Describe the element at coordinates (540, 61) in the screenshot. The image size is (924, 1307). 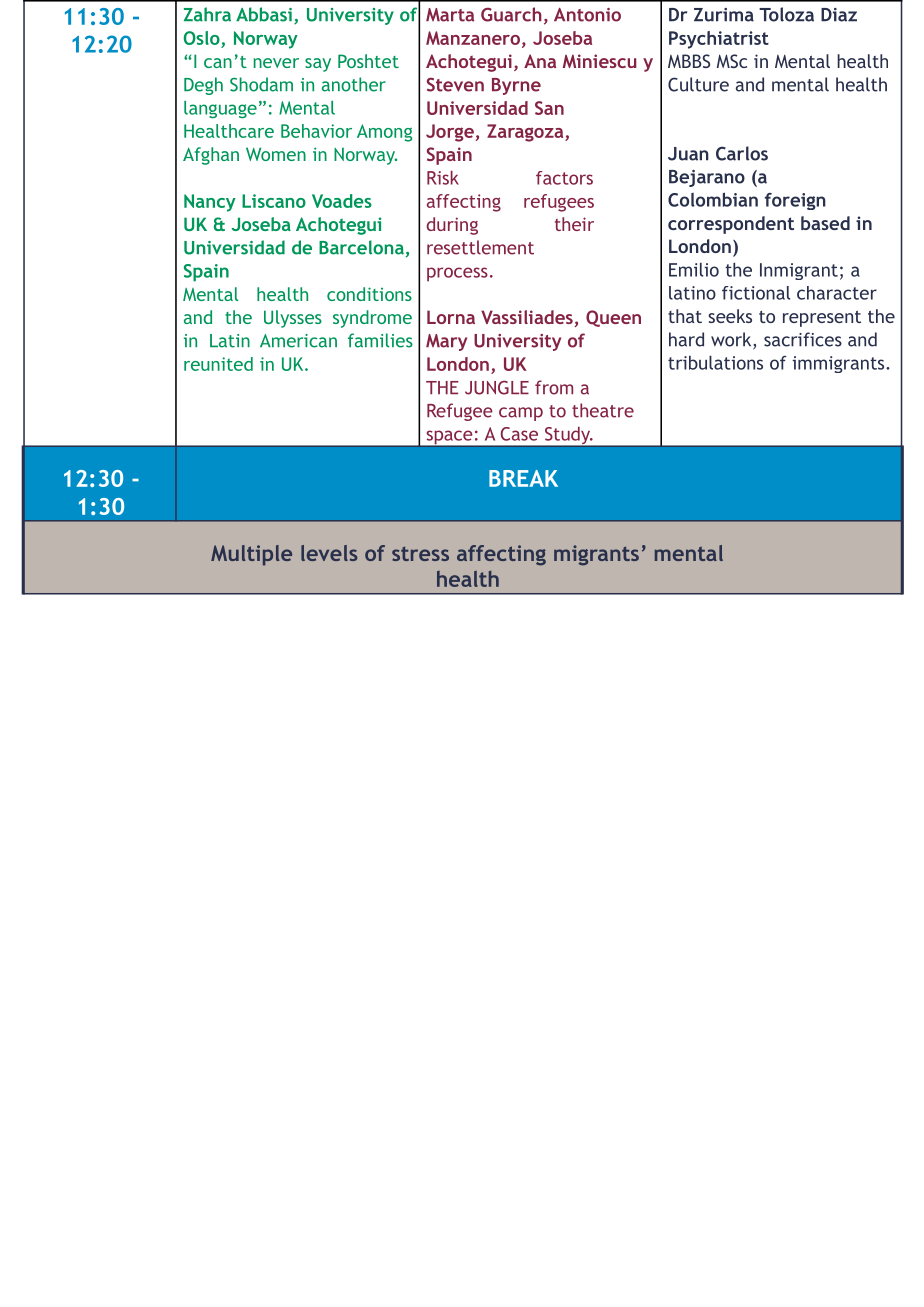
I see `Ana` at that location.
